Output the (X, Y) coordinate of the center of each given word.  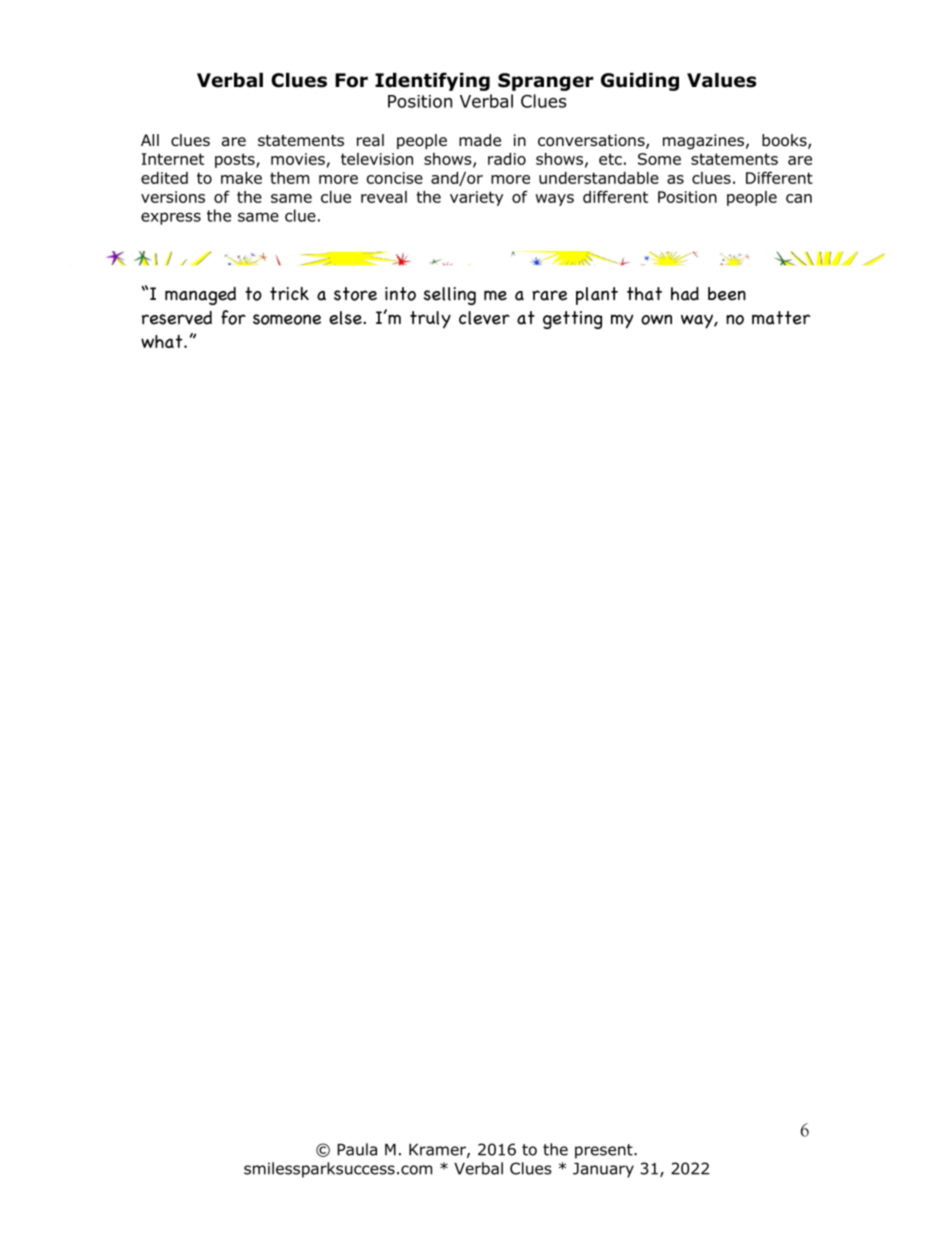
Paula (357, 1149)
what (163, 341)
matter (781, 318)
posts (236, 160)
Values (721, 80)
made (480, 140)
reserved (177, 318)
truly (430, 319)
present (605, 1151)
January (603, 1170)
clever (484, 318)
